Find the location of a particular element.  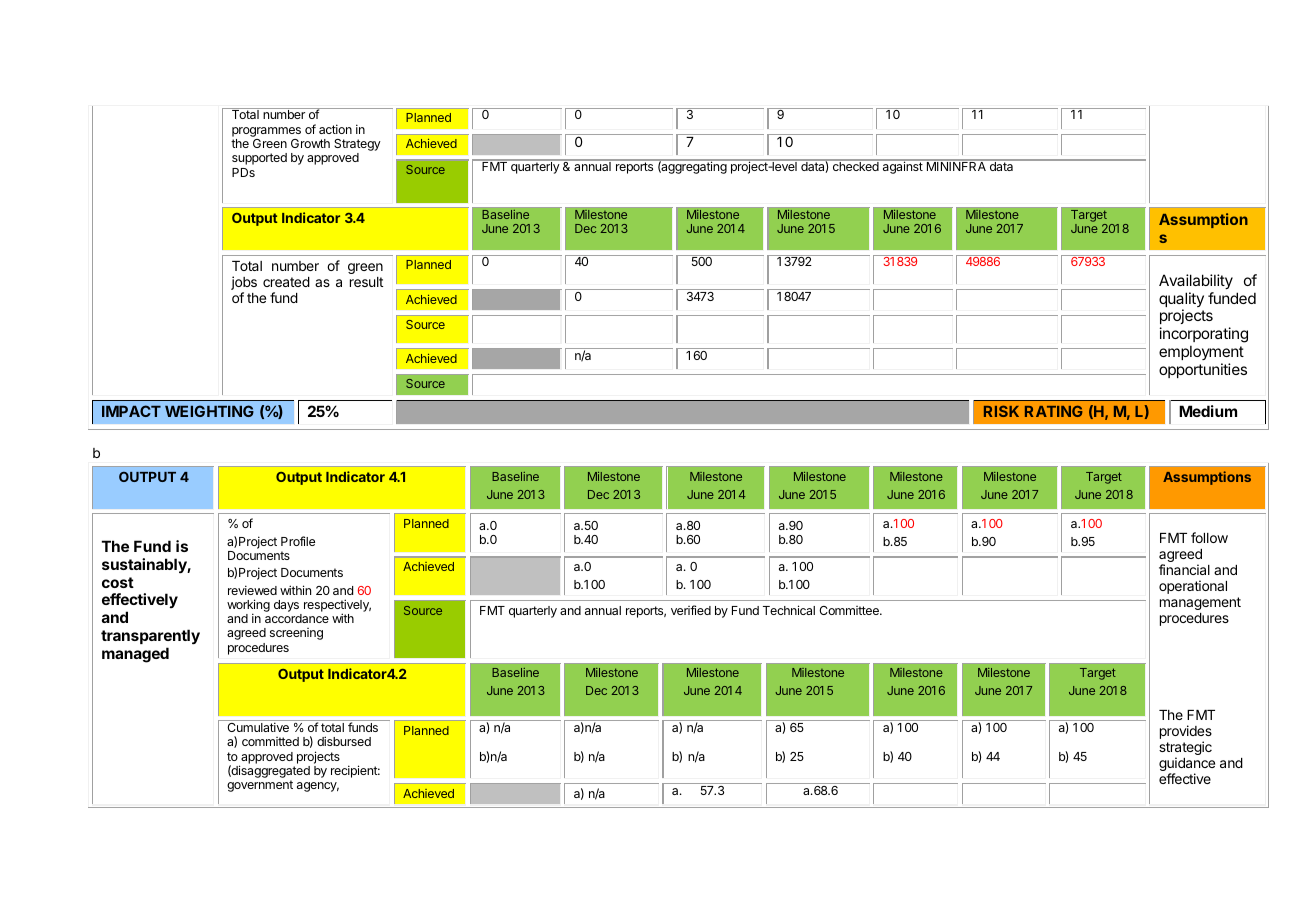

supported is located at coordinates (259, 159).
